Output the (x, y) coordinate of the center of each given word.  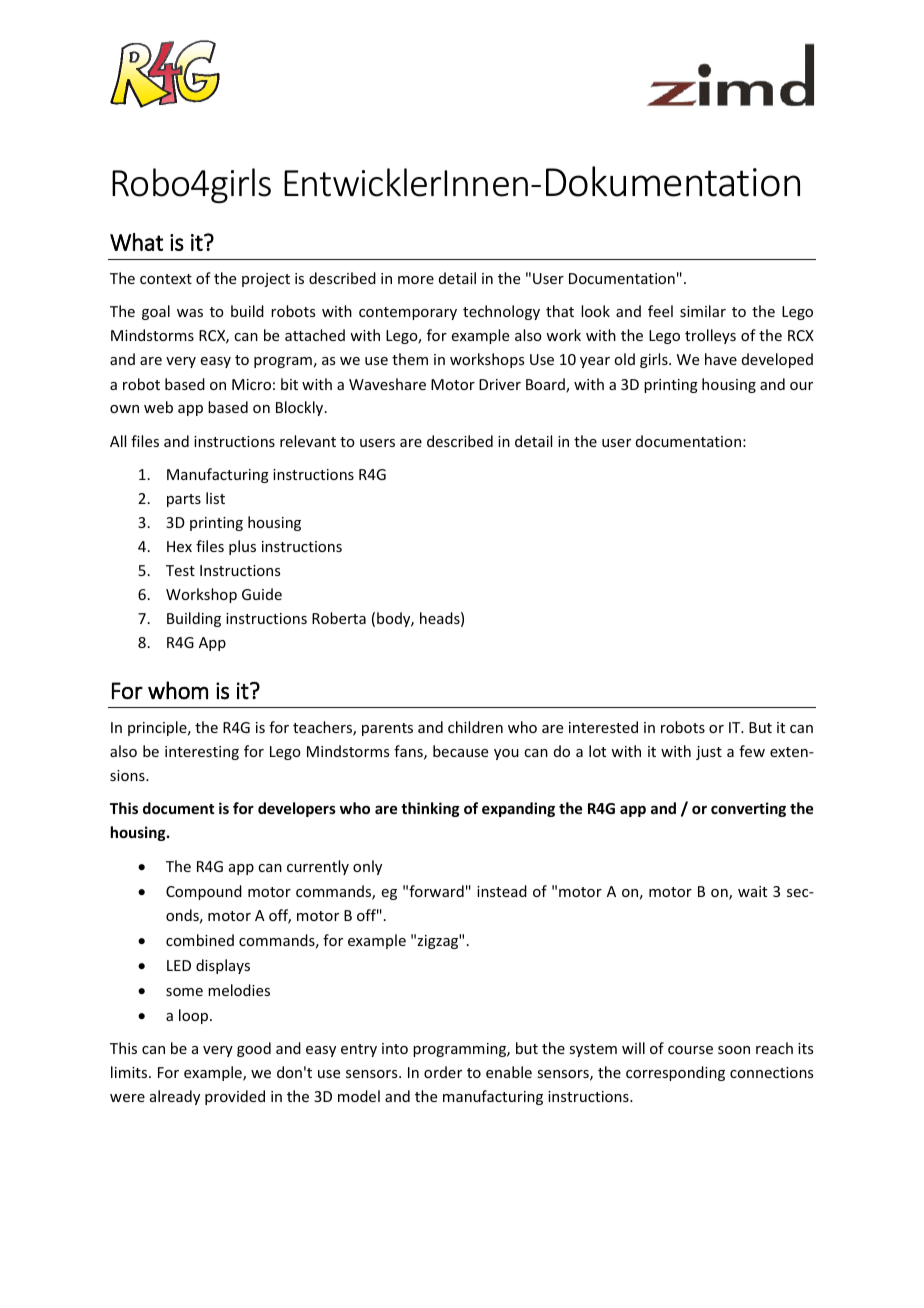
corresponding (675, 1073)
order (443, 1072)
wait (752, 891)
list (215, 498)
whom (178, 690)
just (709, 753)
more (416, 280)
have (721, 359)
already (175, 1097)
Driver (500, 384)
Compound (204, 892)
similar (703, 311)
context (166, 279)
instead (502, 891)
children (475, 727)
